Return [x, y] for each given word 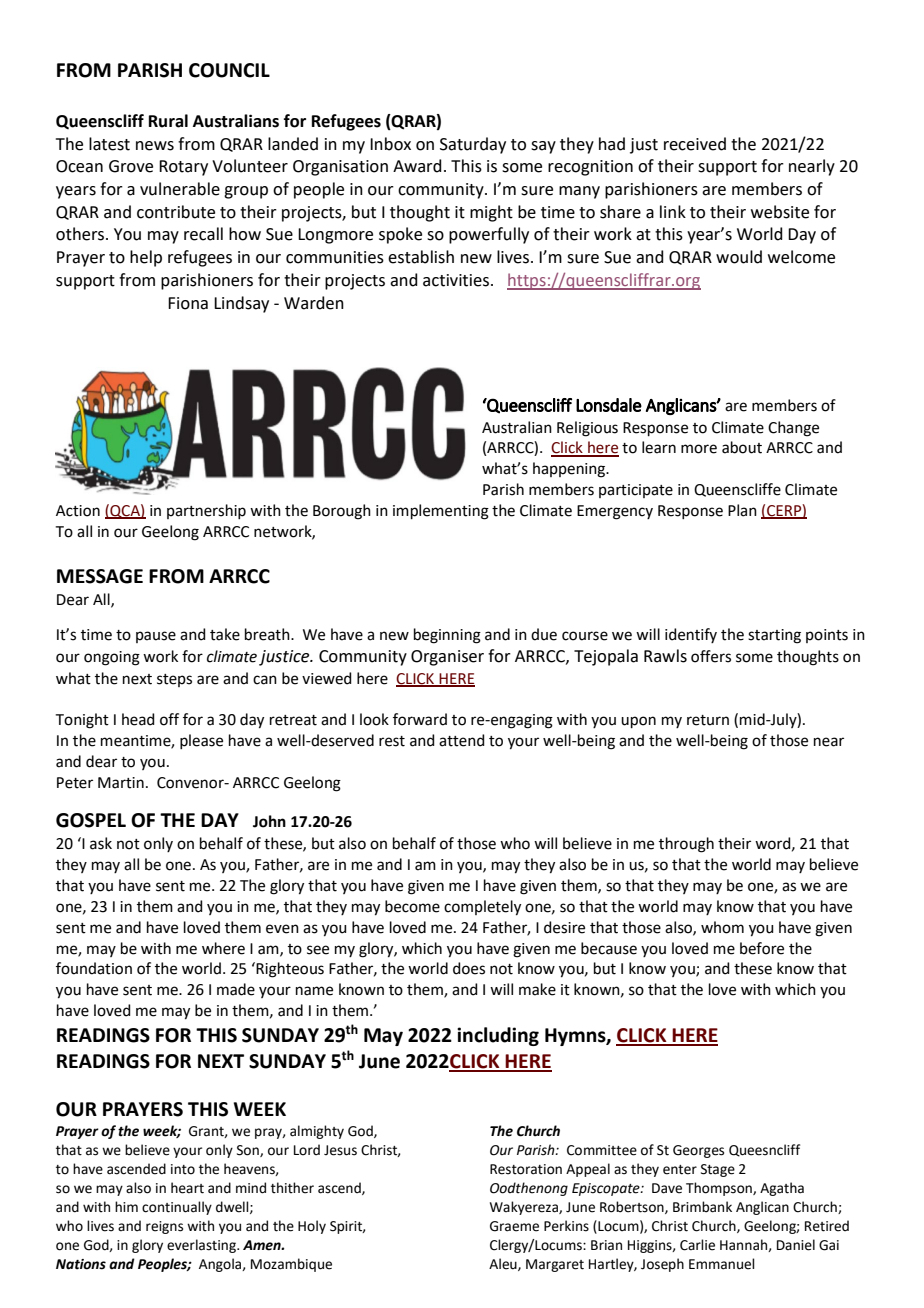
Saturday [473, 145]
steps [174, 680]
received [695, 144]
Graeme [514, 1226]
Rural [168, 121]
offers [711, 656]
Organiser [447, 658]
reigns [164, 1227]
